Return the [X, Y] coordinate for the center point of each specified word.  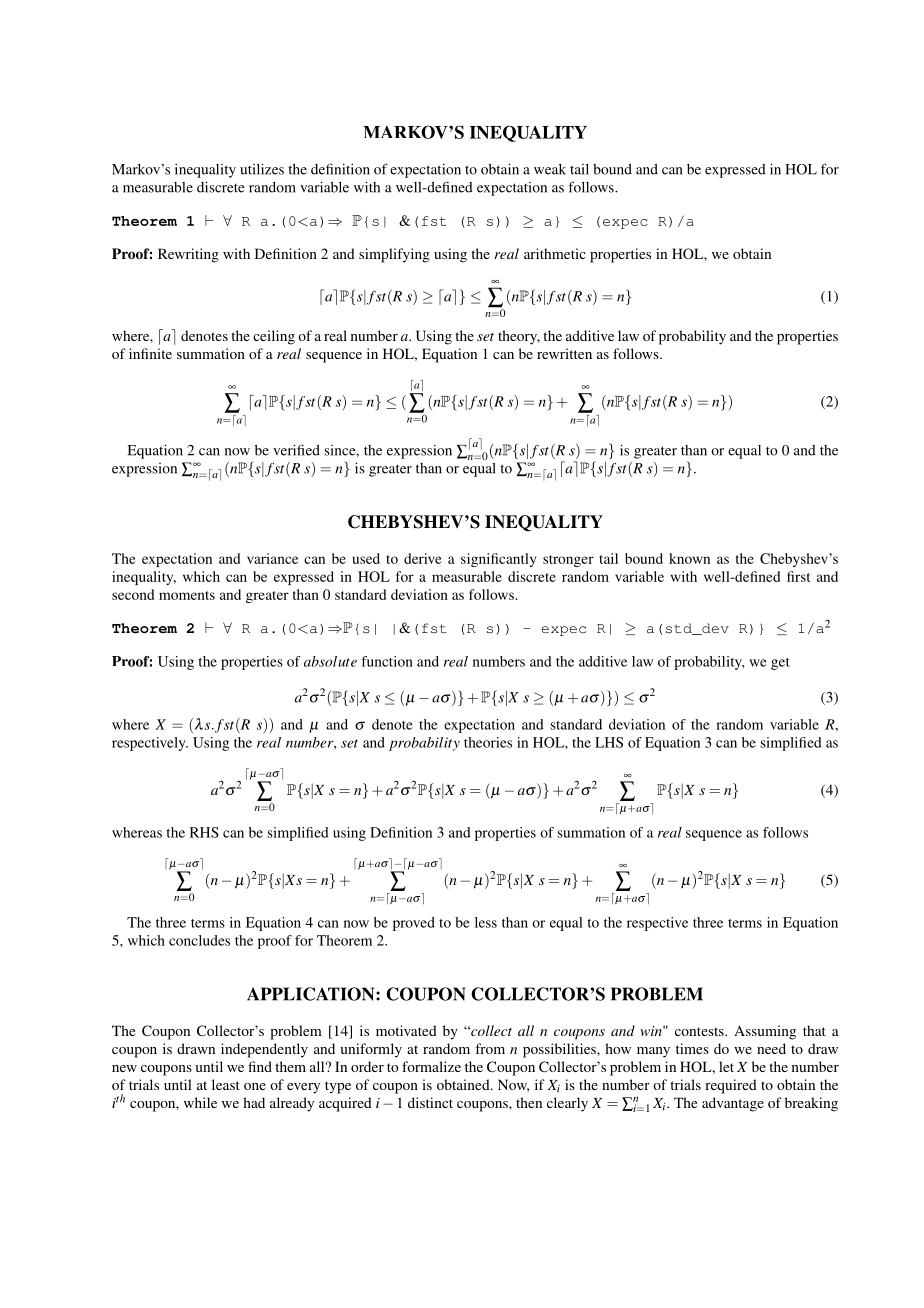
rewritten [564, 353]
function [387, 661]
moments [187, 595]
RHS [204, 832]
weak [550, 169]
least [226, 1084]
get [780, 664]
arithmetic [555, 253]
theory [519, 337]
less [486, 922]
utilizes [262, 169]
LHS [609, 742]
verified [296, 450]
